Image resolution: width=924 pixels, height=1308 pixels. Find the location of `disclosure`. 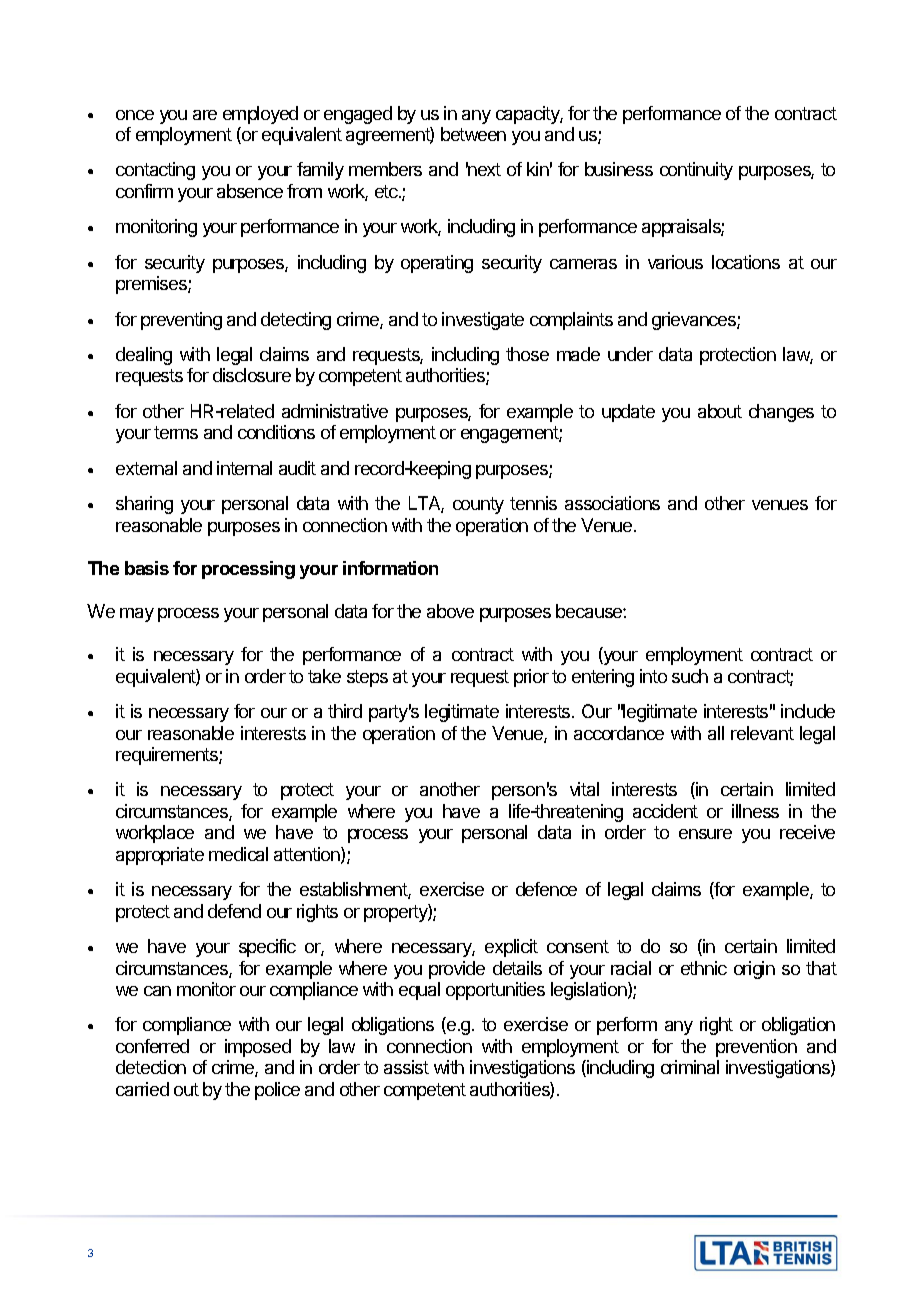

disclosure is located at coordinates (252, 375).
